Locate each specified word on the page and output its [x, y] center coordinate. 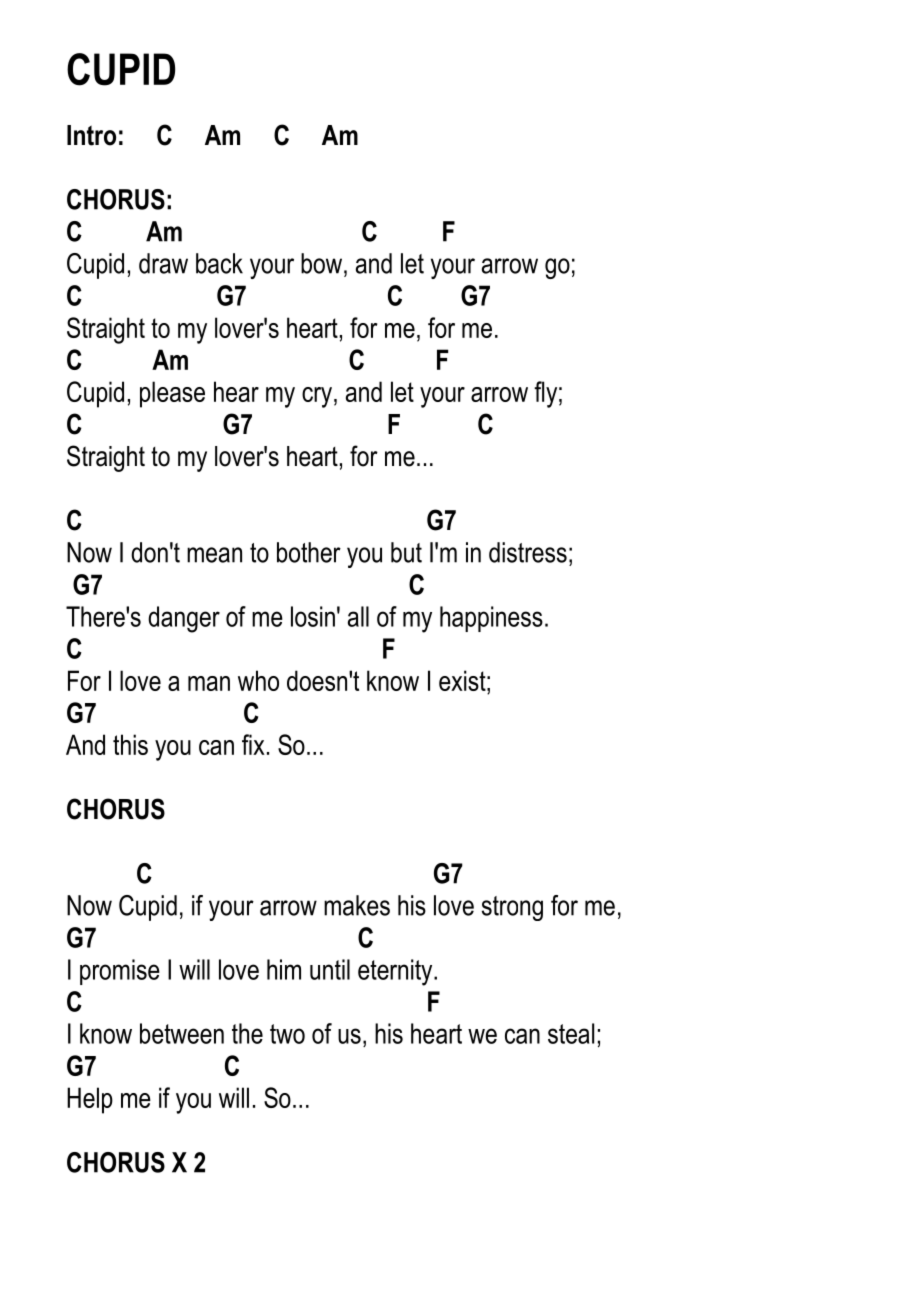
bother [309, 552]
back [219, 263]
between [182, 1033]
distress [528, 552]
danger [184, 619]
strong [512, 908]
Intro [91, 135]
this [130, 744]
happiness [491, 619]
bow [323, 263]
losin [313, 616]
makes [357, 905]
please [172, 394]
